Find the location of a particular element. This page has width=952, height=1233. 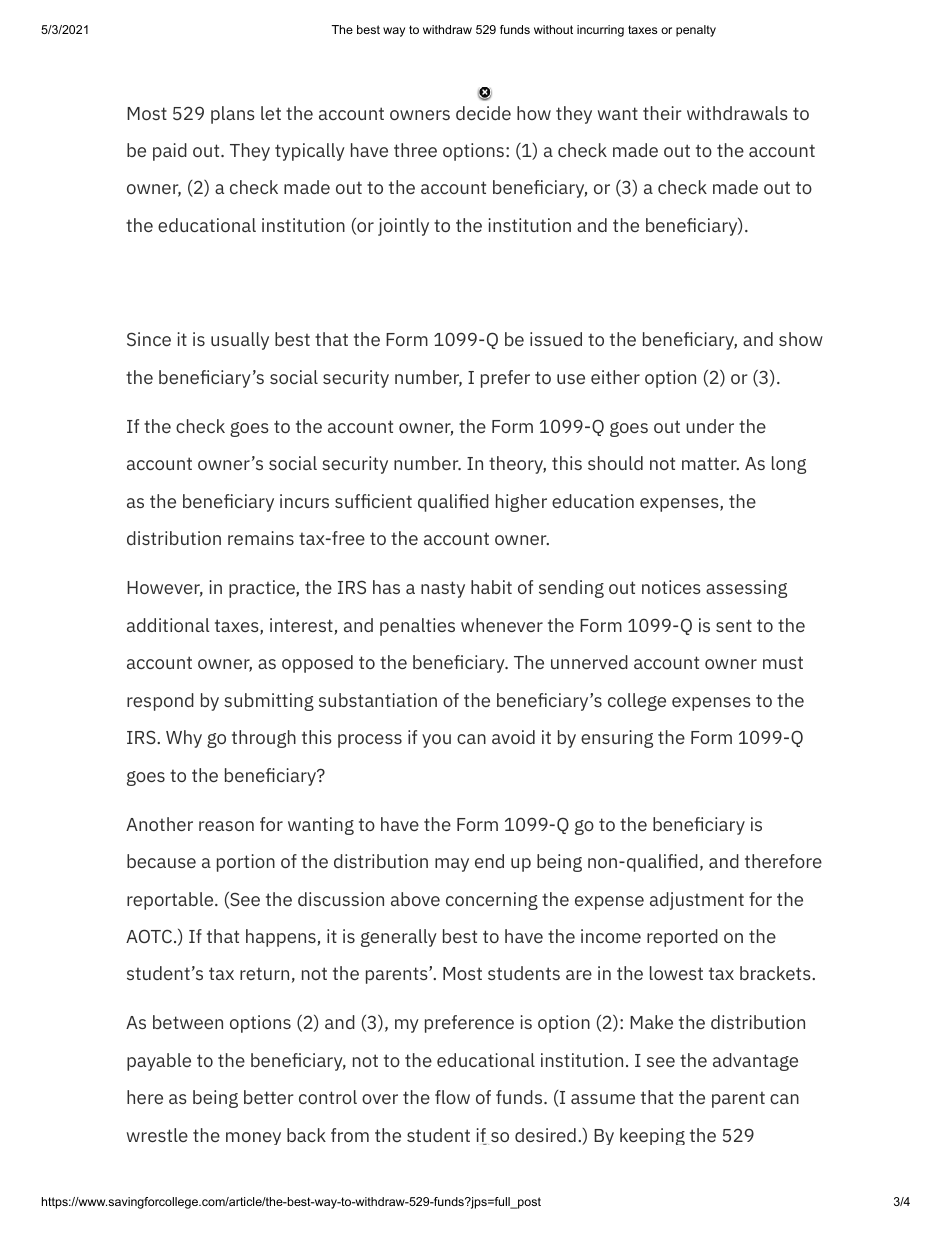

jointly is located at coordinates (403, 227).
